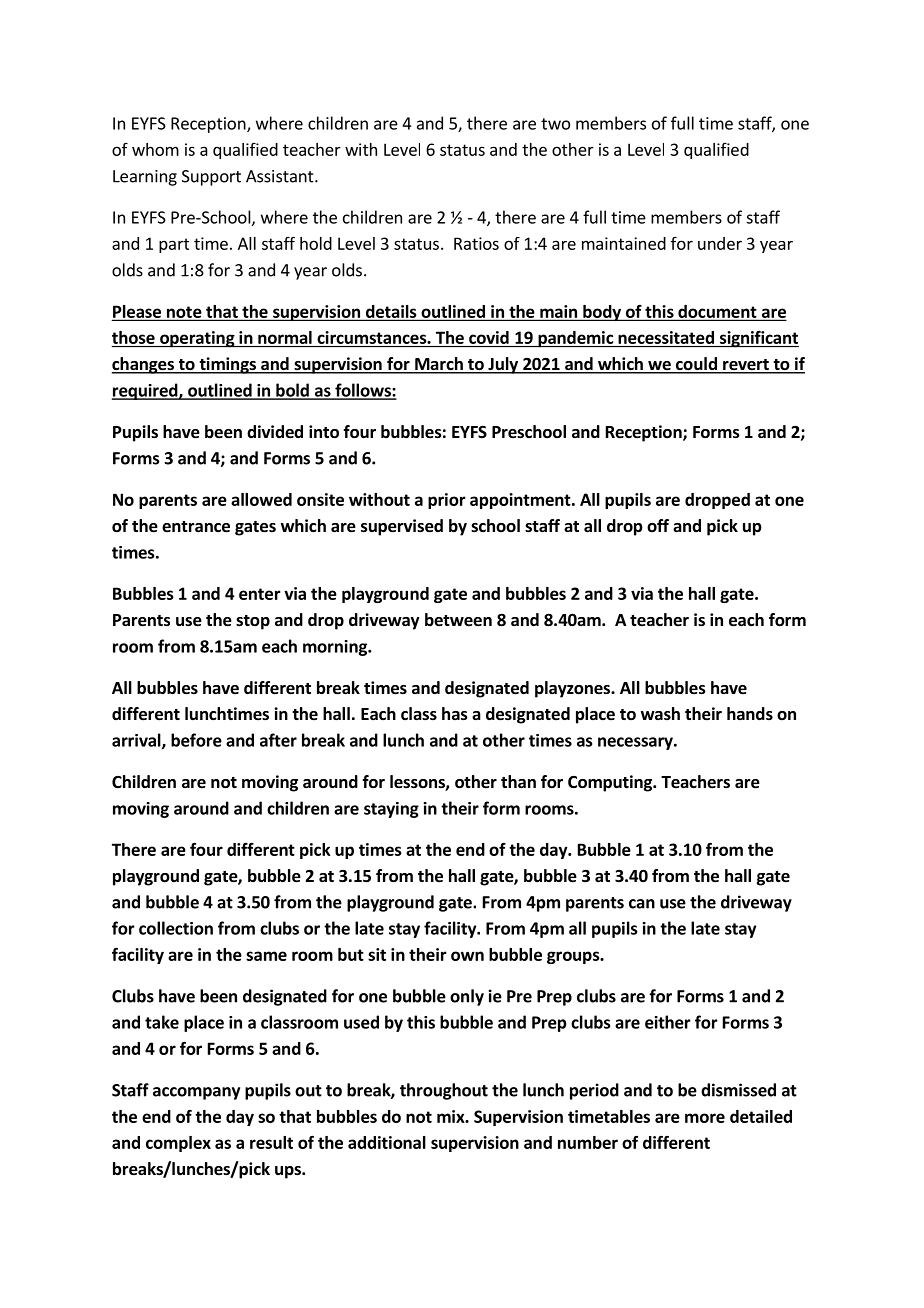 This document has height=1308, width=924. What do you see at coordinates (196, 1093) in the document?
I see `accompany` at bounding box center [196, 1093].
